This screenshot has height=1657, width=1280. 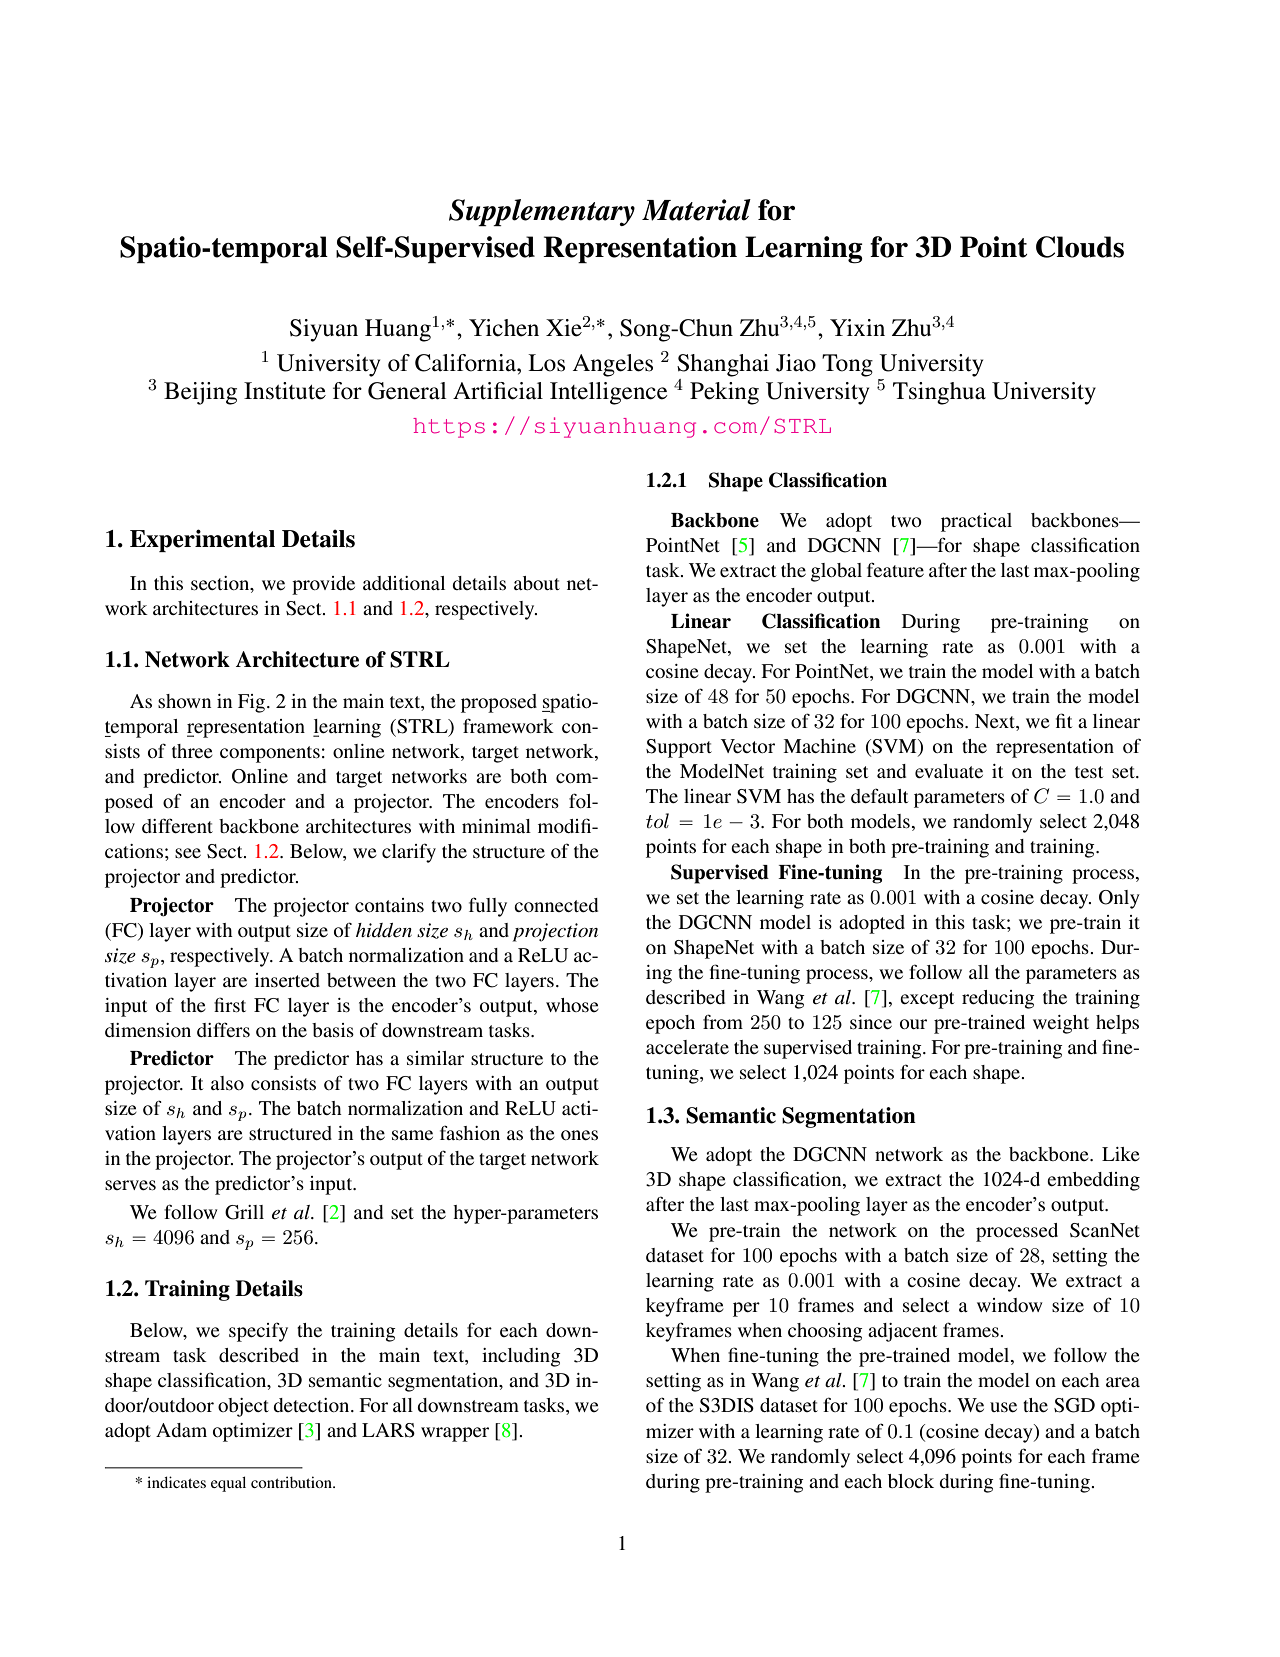 What do you see at coordinates (223, 1029) in the screenshot?
I see `differs` at bounding box center [223, 1029].
